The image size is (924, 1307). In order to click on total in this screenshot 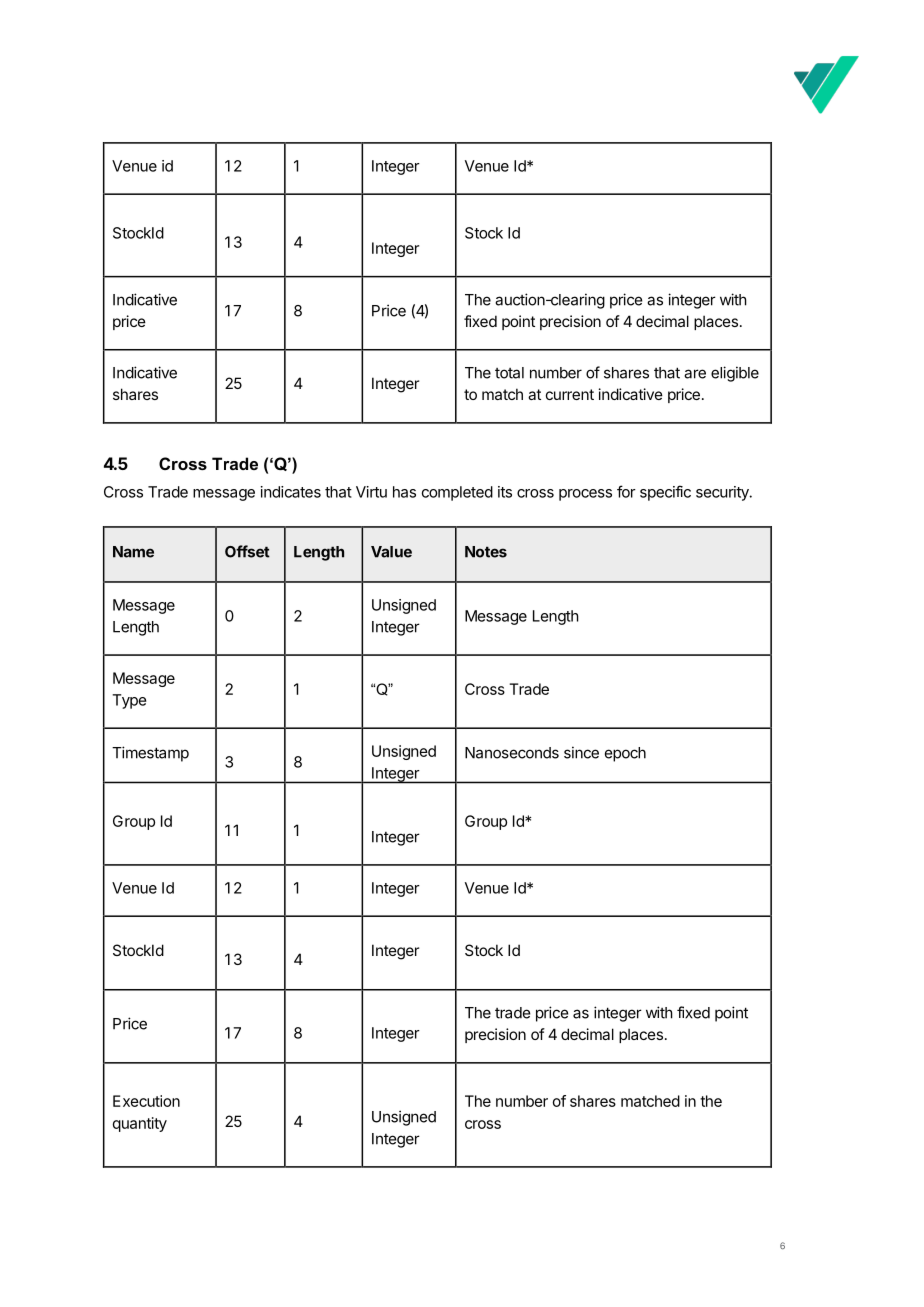, I will do `click(509, 373)`.
